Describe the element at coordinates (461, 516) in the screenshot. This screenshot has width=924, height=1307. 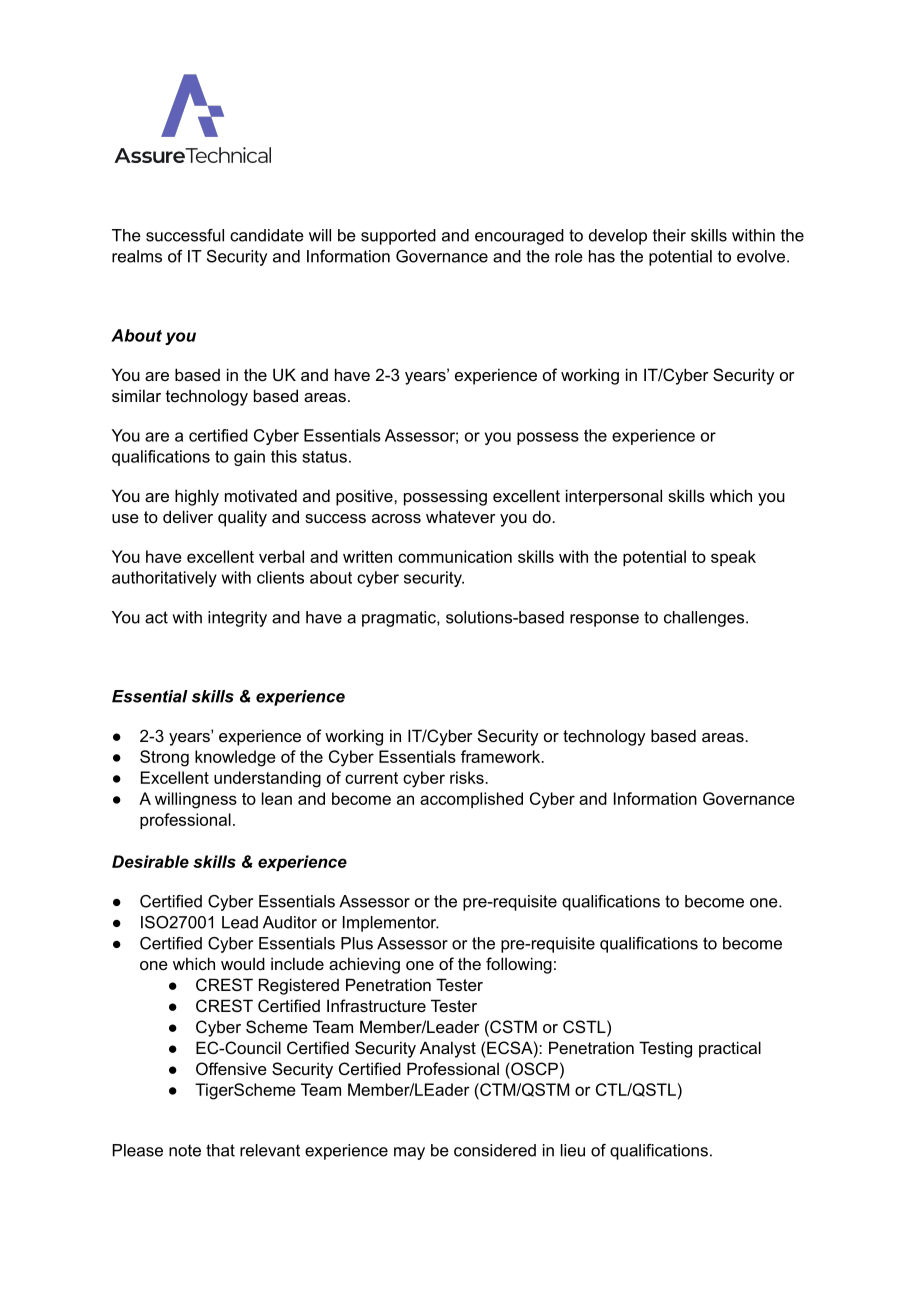
I see `whatever` at that location.
